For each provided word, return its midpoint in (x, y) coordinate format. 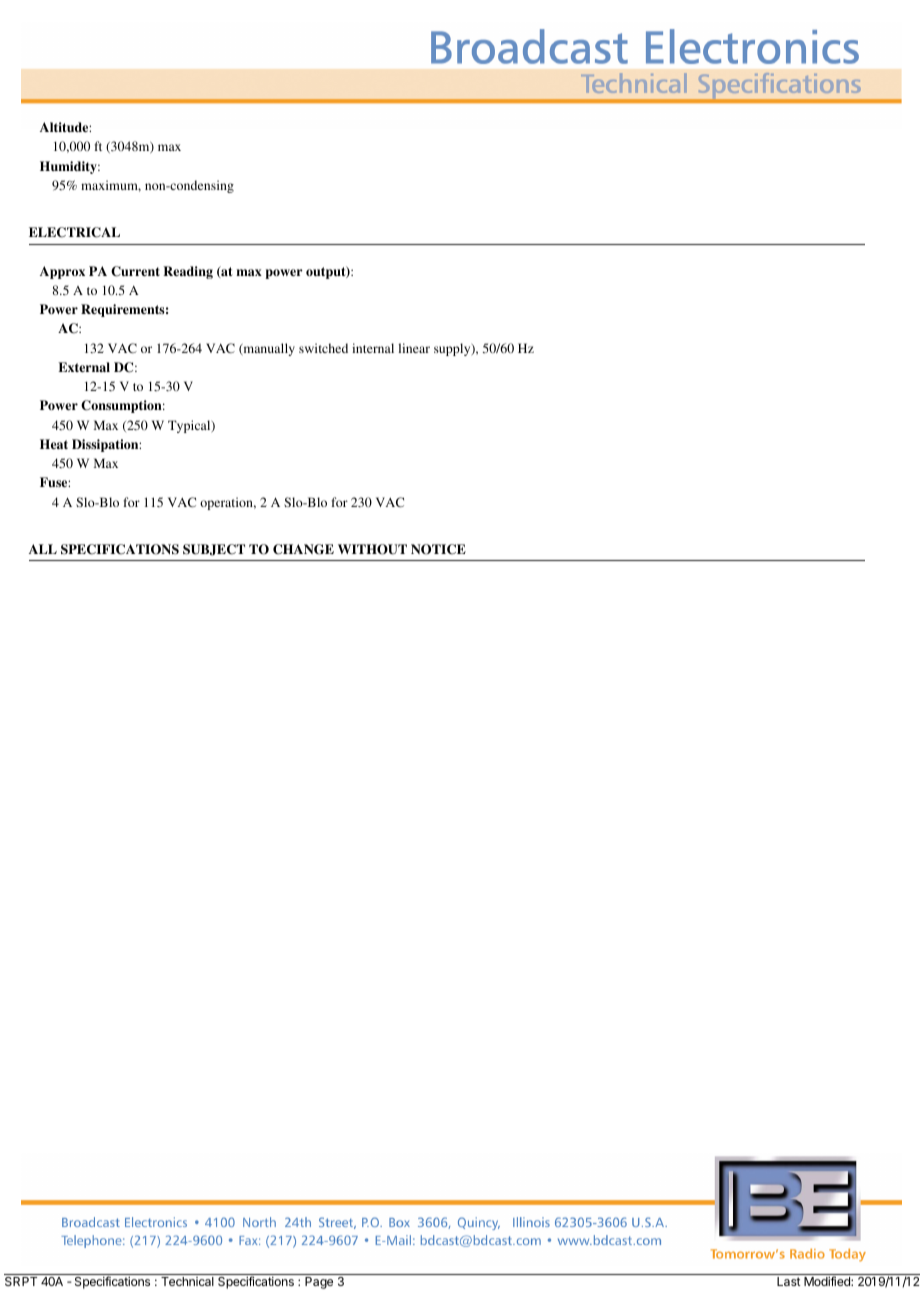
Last (789, 1281)
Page (319, 1283)
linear (414, 348)
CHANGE (303, 549)
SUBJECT (214, 550)
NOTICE (438, 549)
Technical (187, 1281)
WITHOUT (372, 549)
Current (135, 271)
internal (373, 348)
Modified (828, 1281)
